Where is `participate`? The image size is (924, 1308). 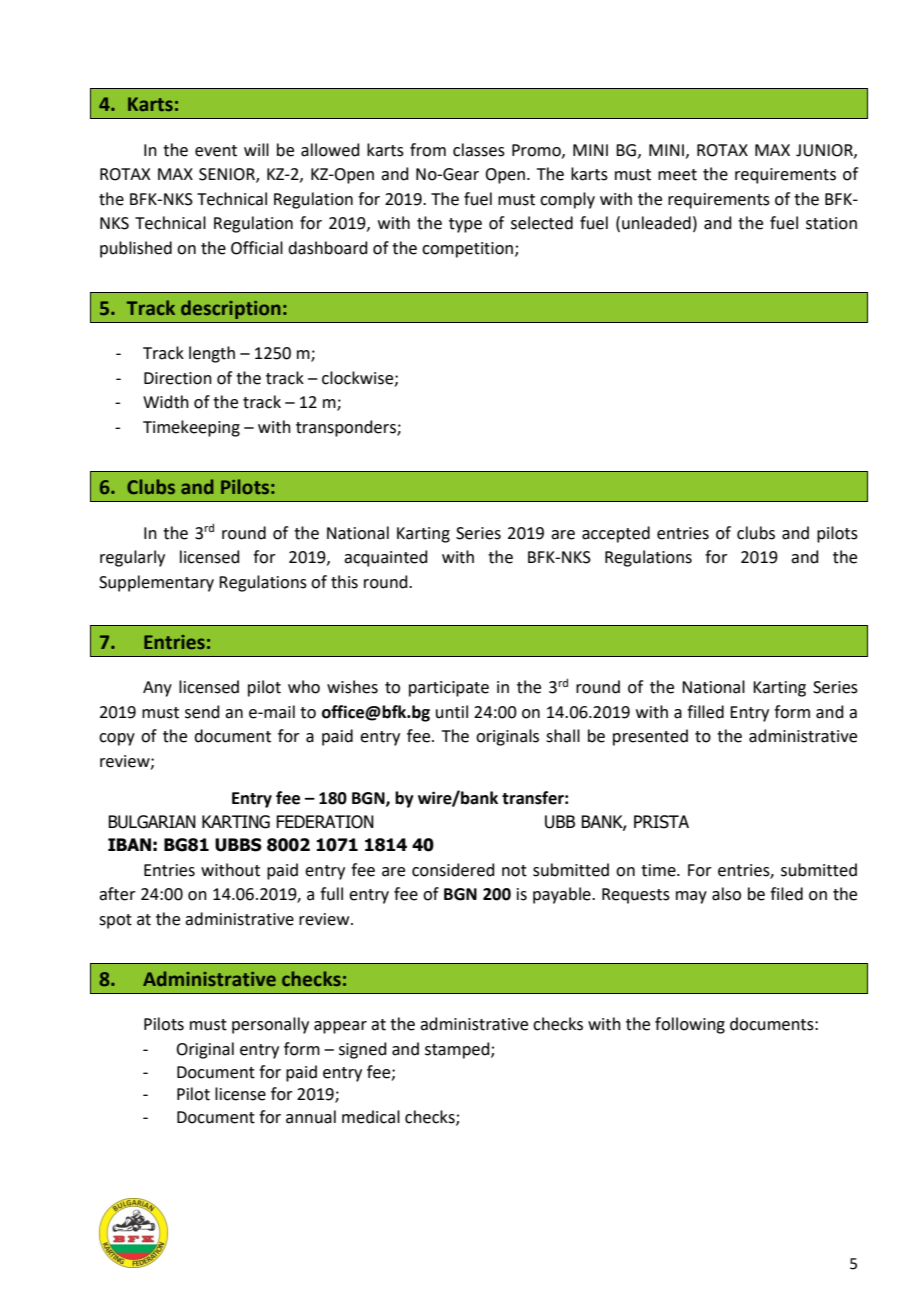 participate is located at coordinates (449, 689).
